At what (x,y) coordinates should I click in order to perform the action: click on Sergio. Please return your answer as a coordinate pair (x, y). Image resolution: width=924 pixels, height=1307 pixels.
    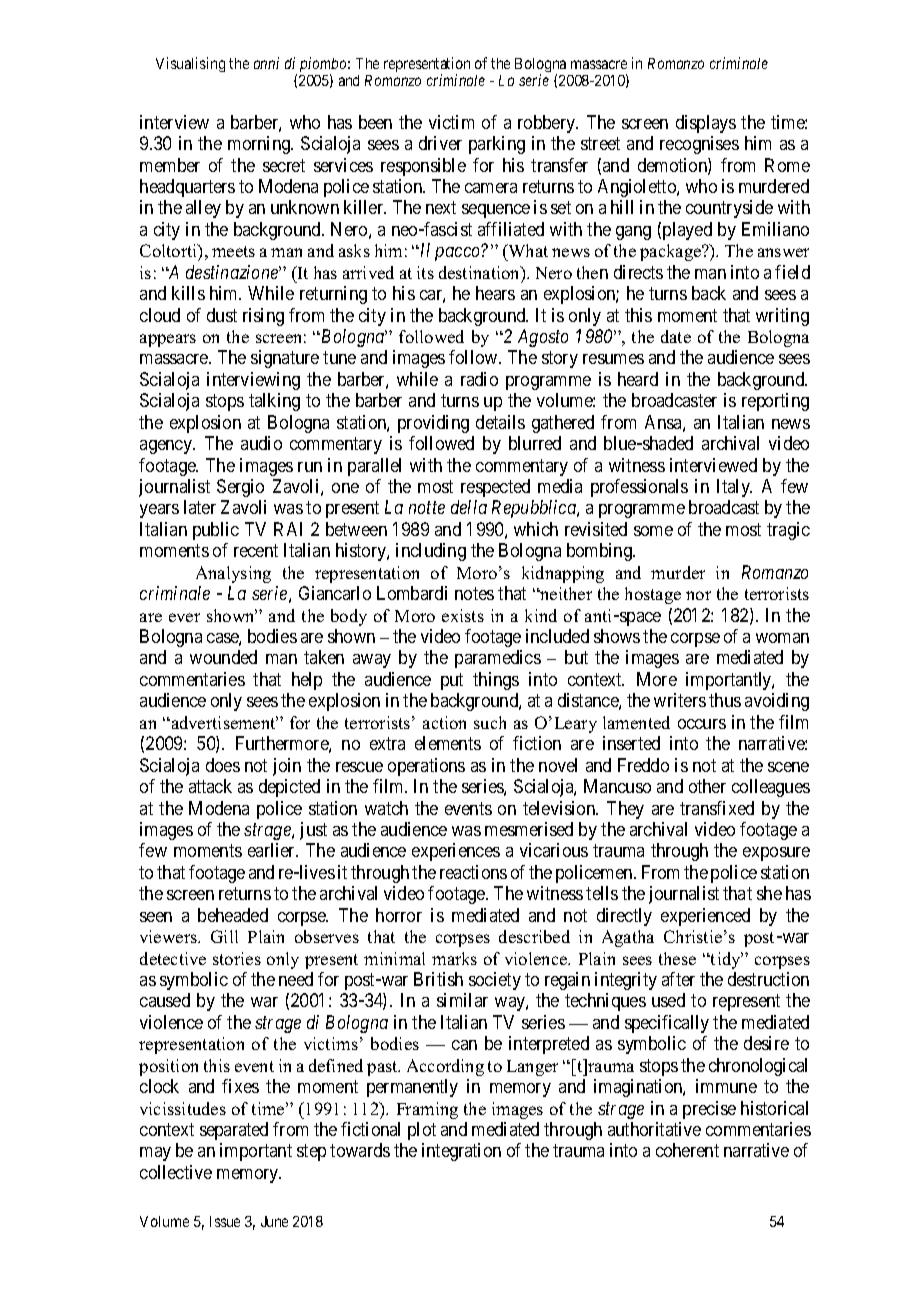
    Looking at the image, I should click on (240, 488).
